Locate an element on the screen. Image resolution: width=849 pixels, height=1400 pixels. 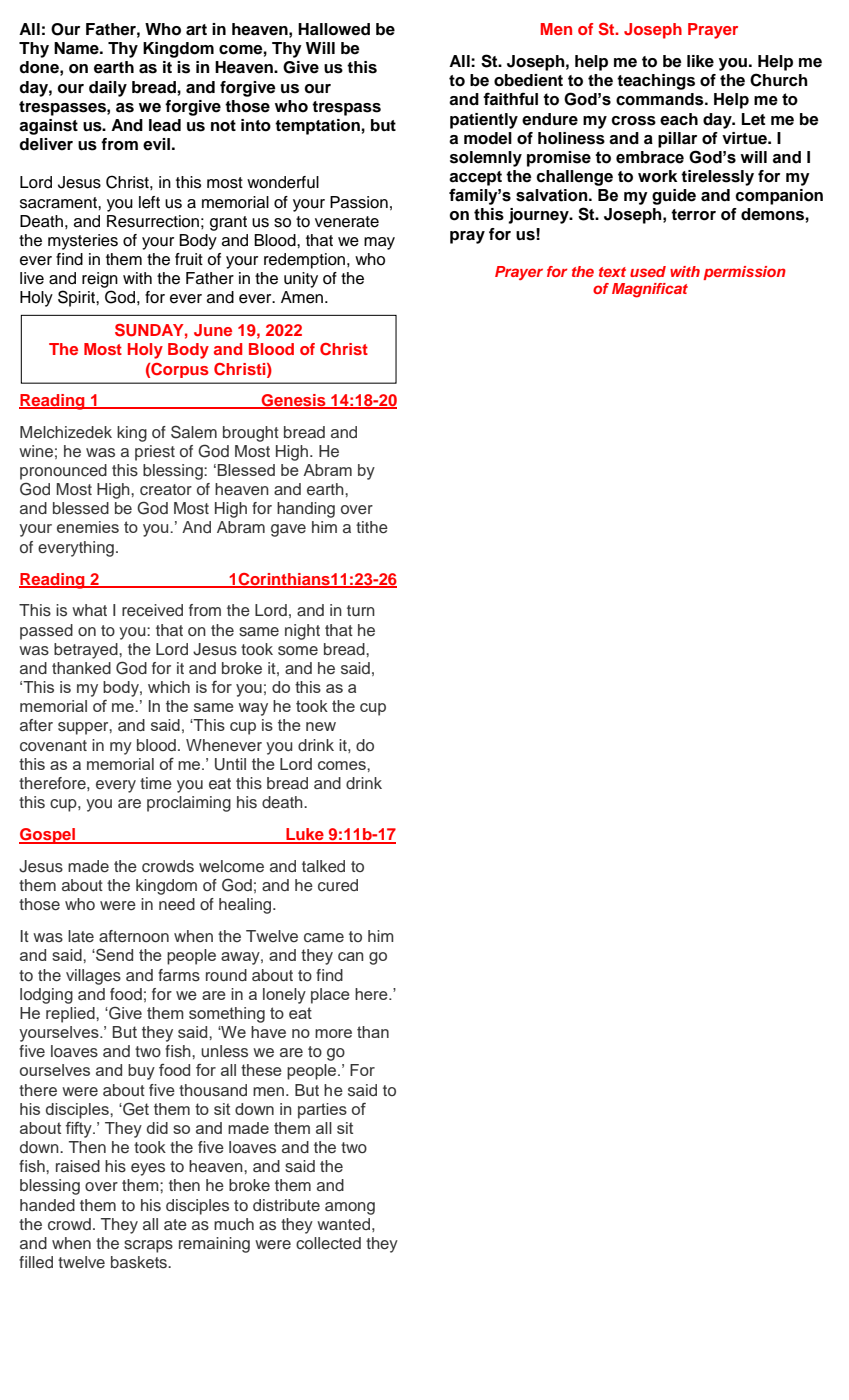
daily is located at coordinates (108, 89).
